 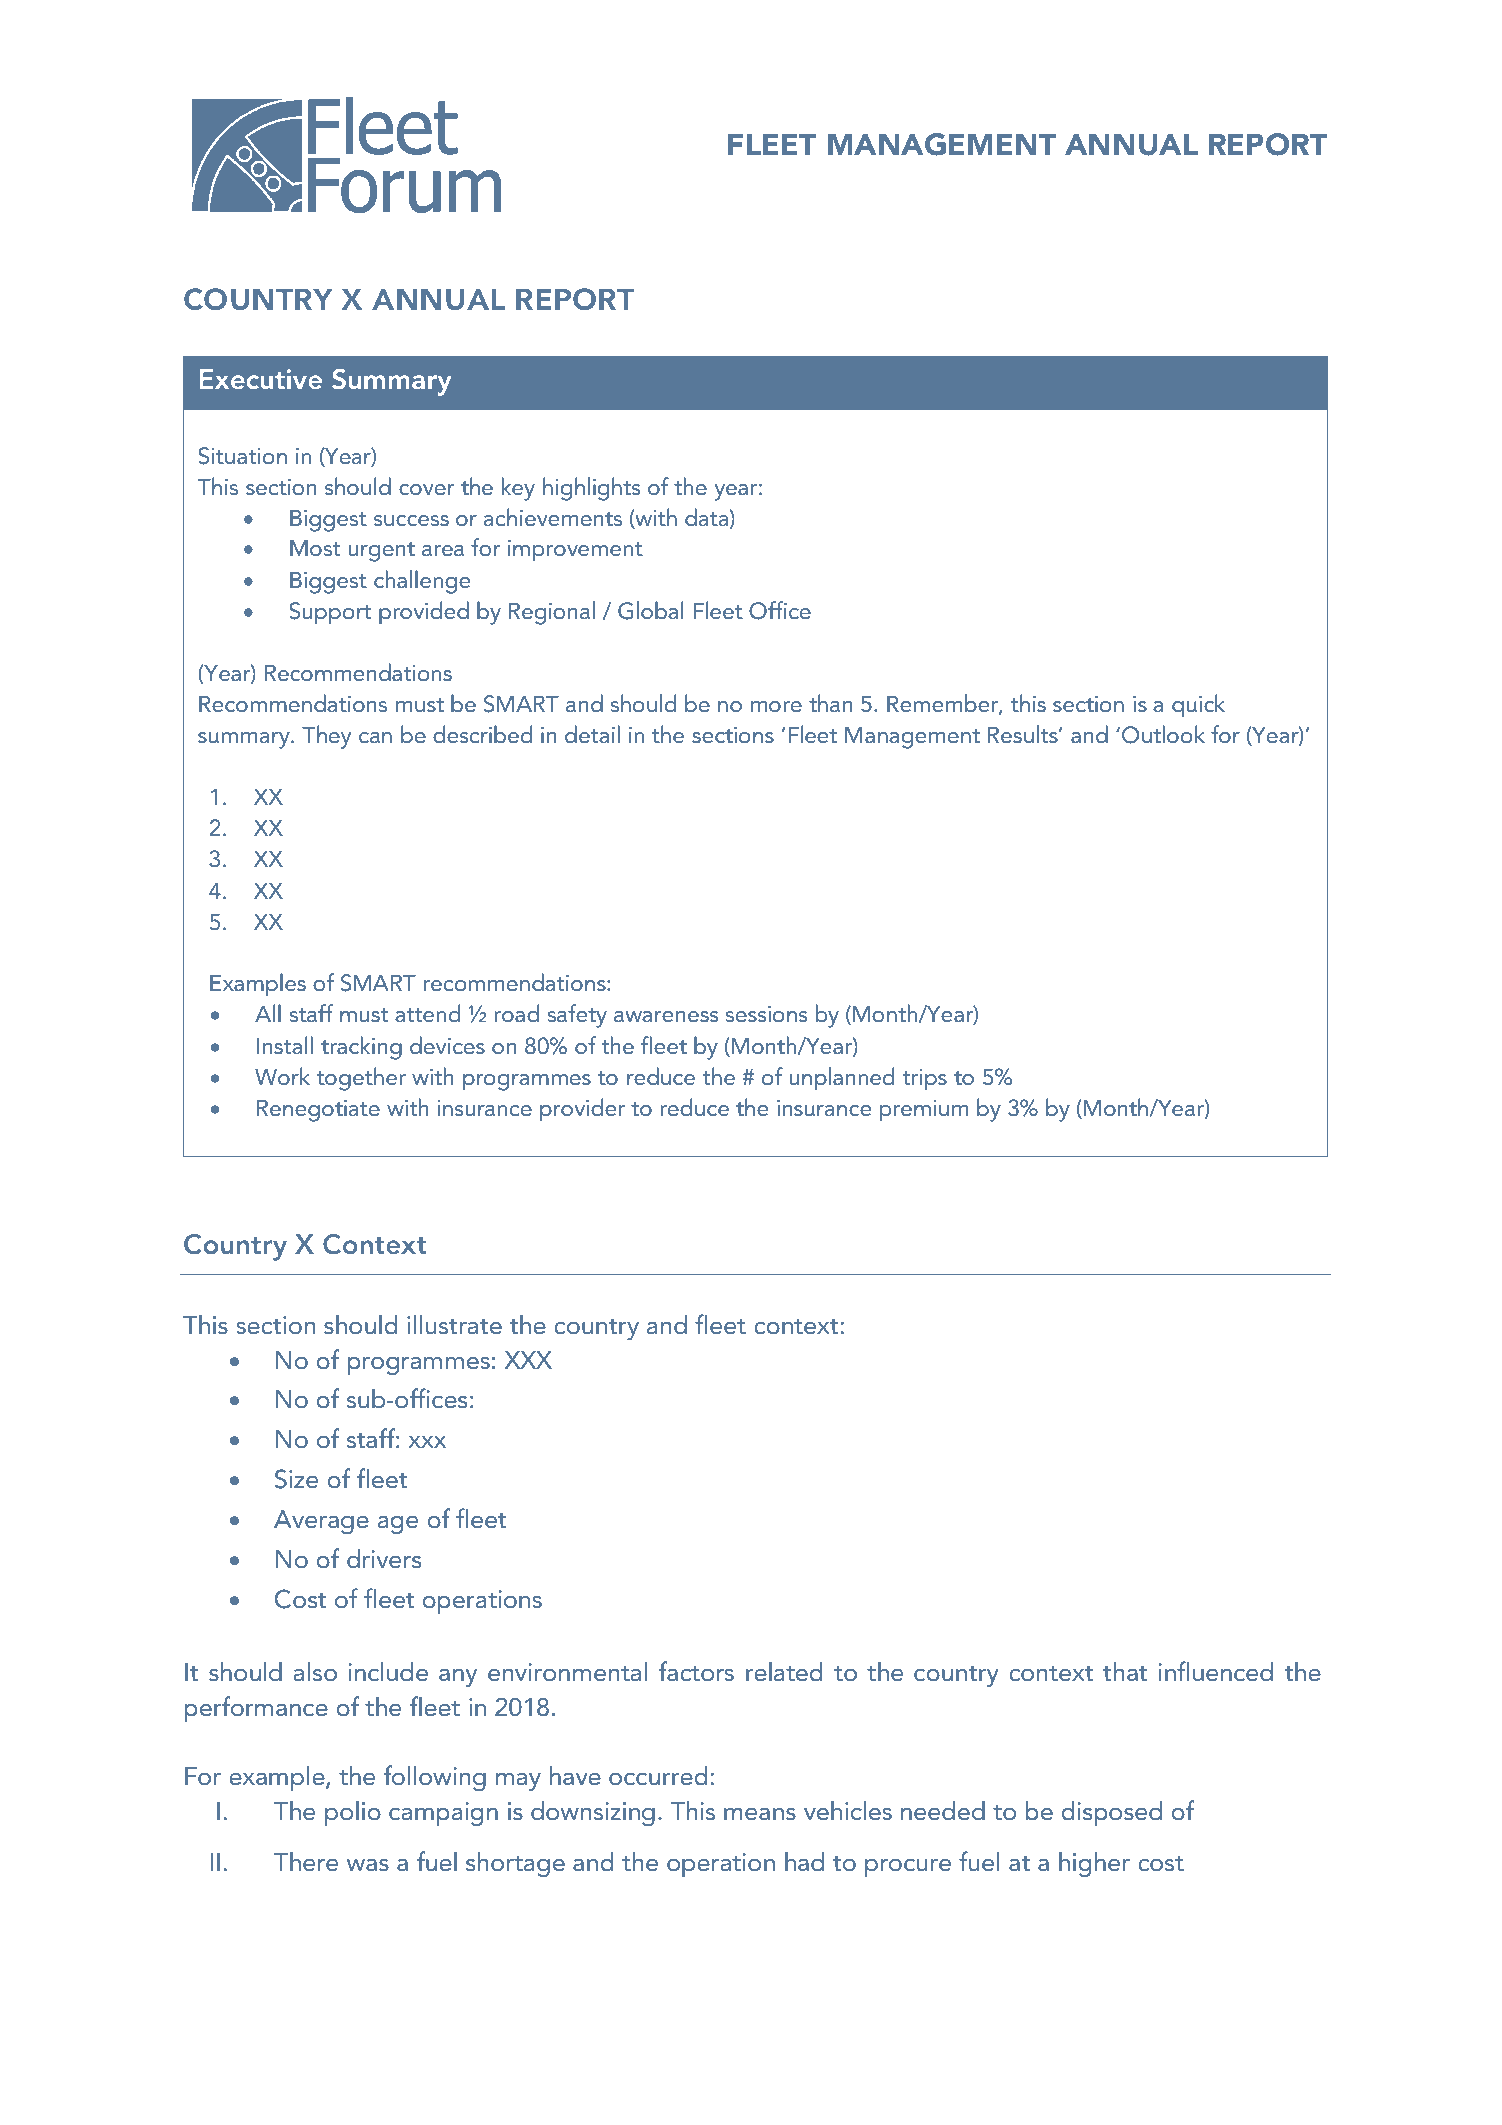 What do you see at coordinates (426, 490) in the screenshot?
I see `cover` at bounding box center [426, 490].
